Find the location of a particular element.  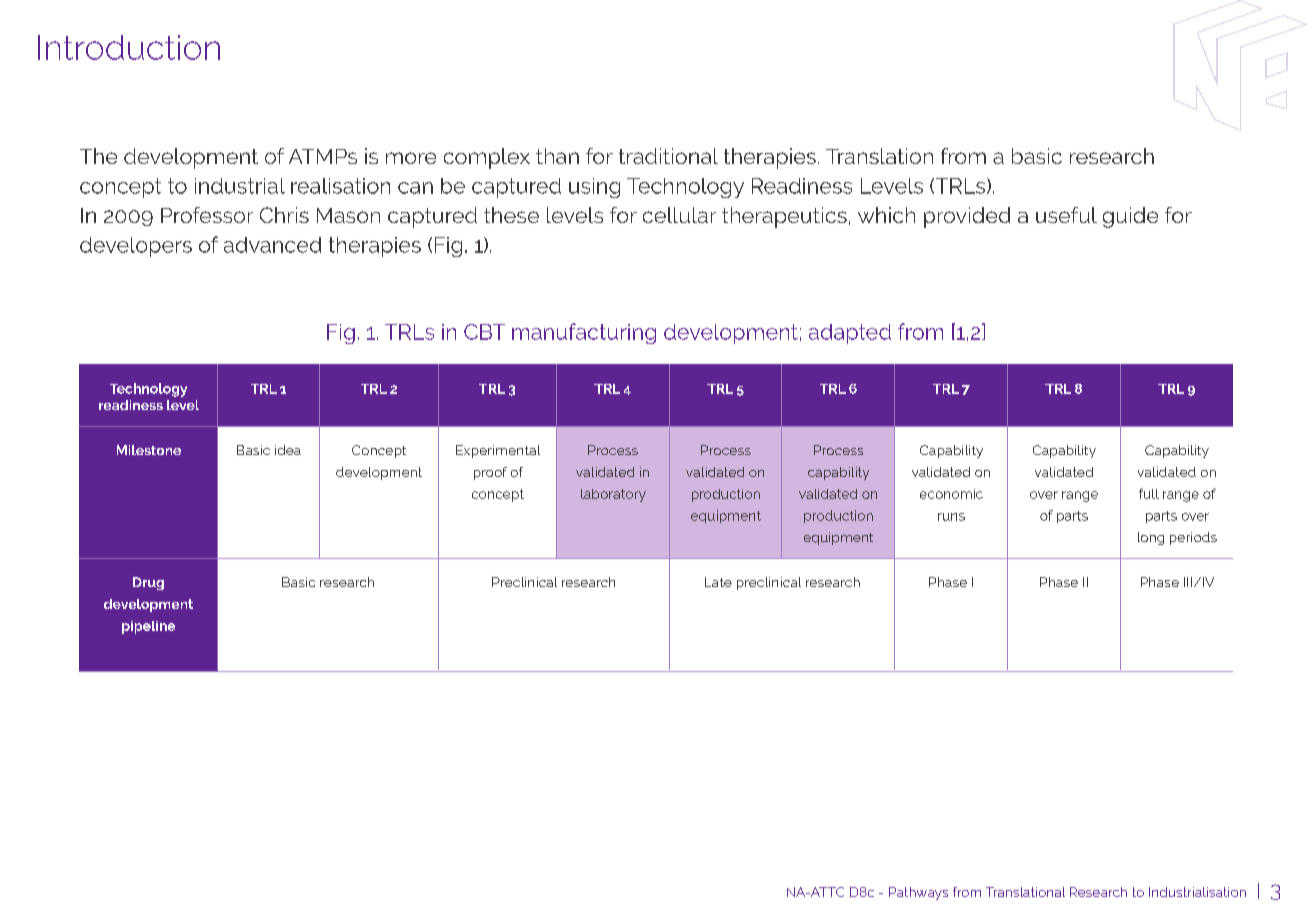

traditional is located at coordinates (668, 156).
